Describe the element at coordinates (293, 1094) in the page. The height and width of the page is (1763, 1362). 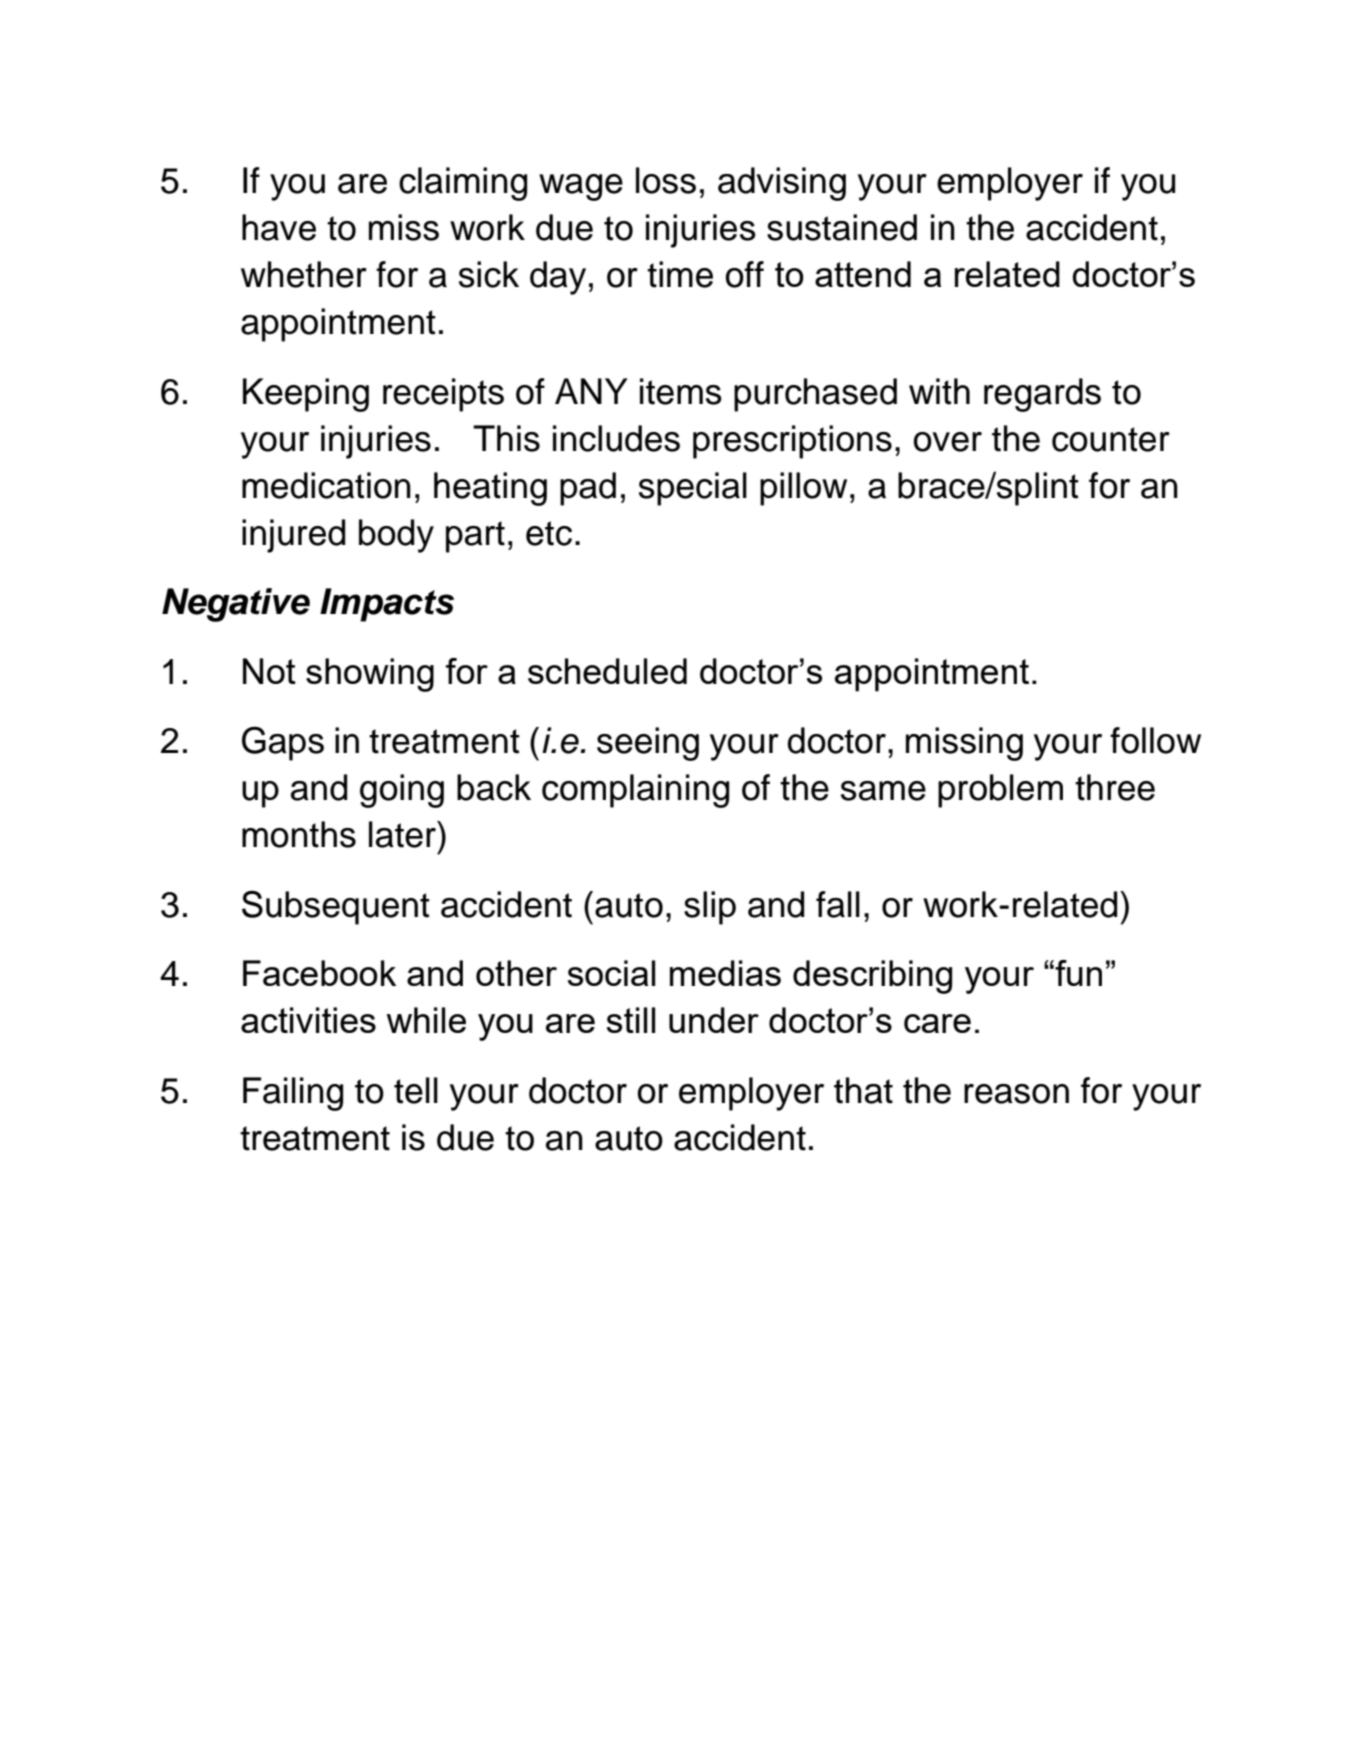
I see `Failing` at that location.
